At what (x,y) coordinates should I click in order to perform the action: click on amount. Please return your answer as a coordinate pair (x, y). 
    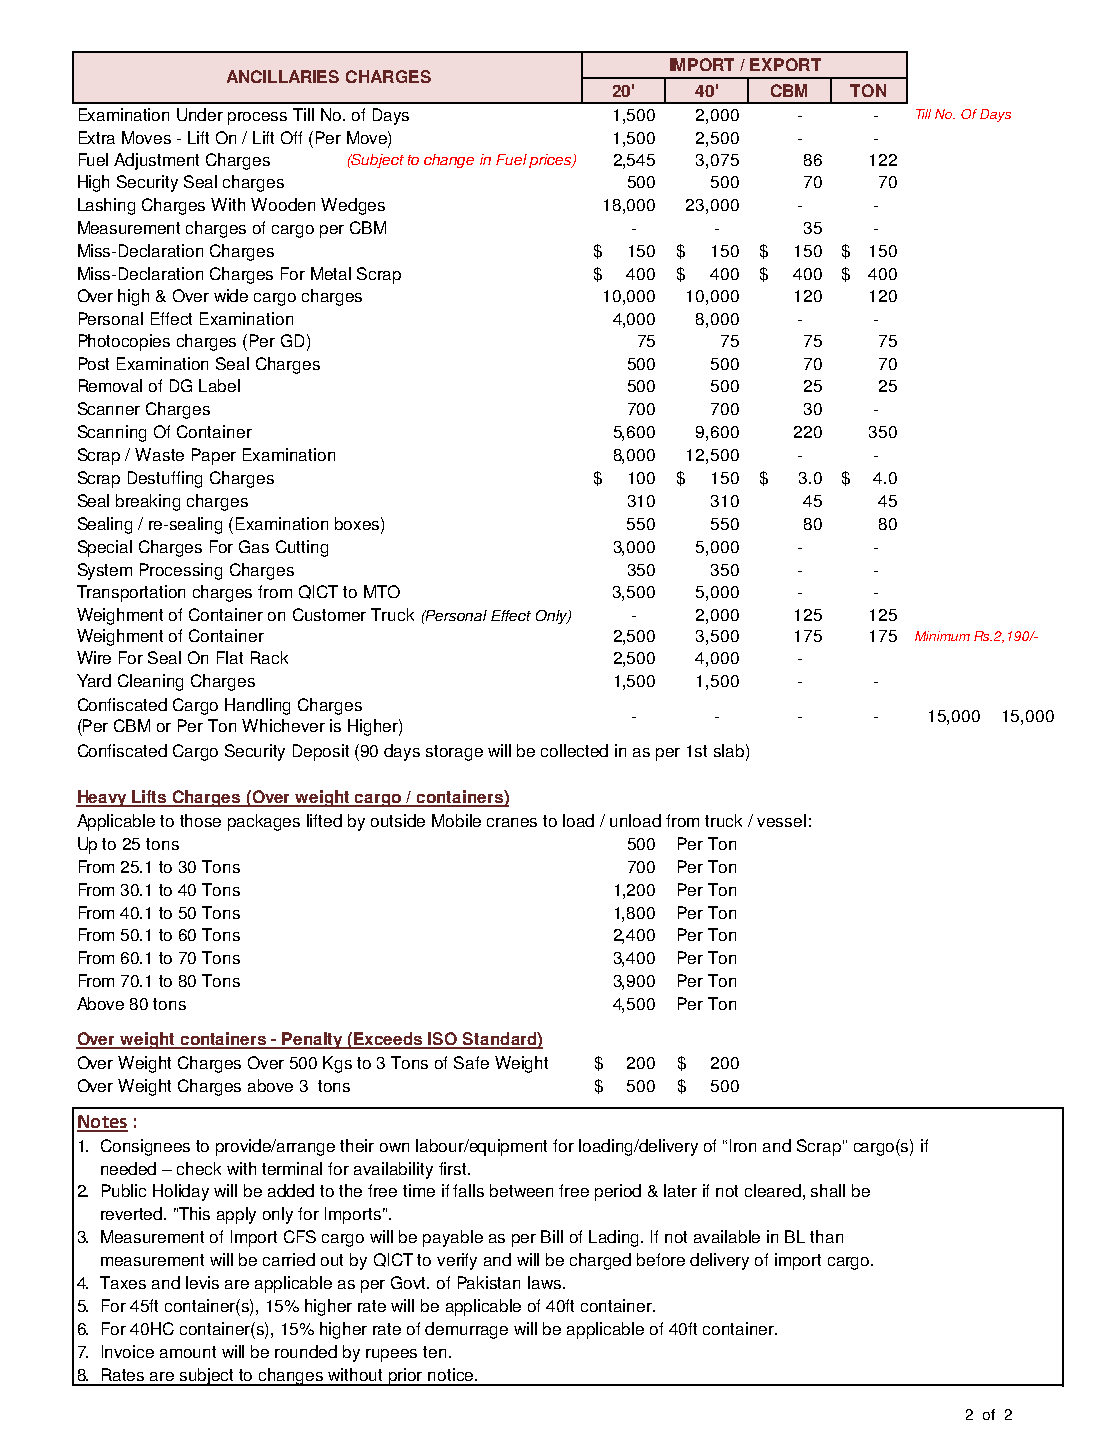
    Looking at the image, I should click on (188, 1352).
